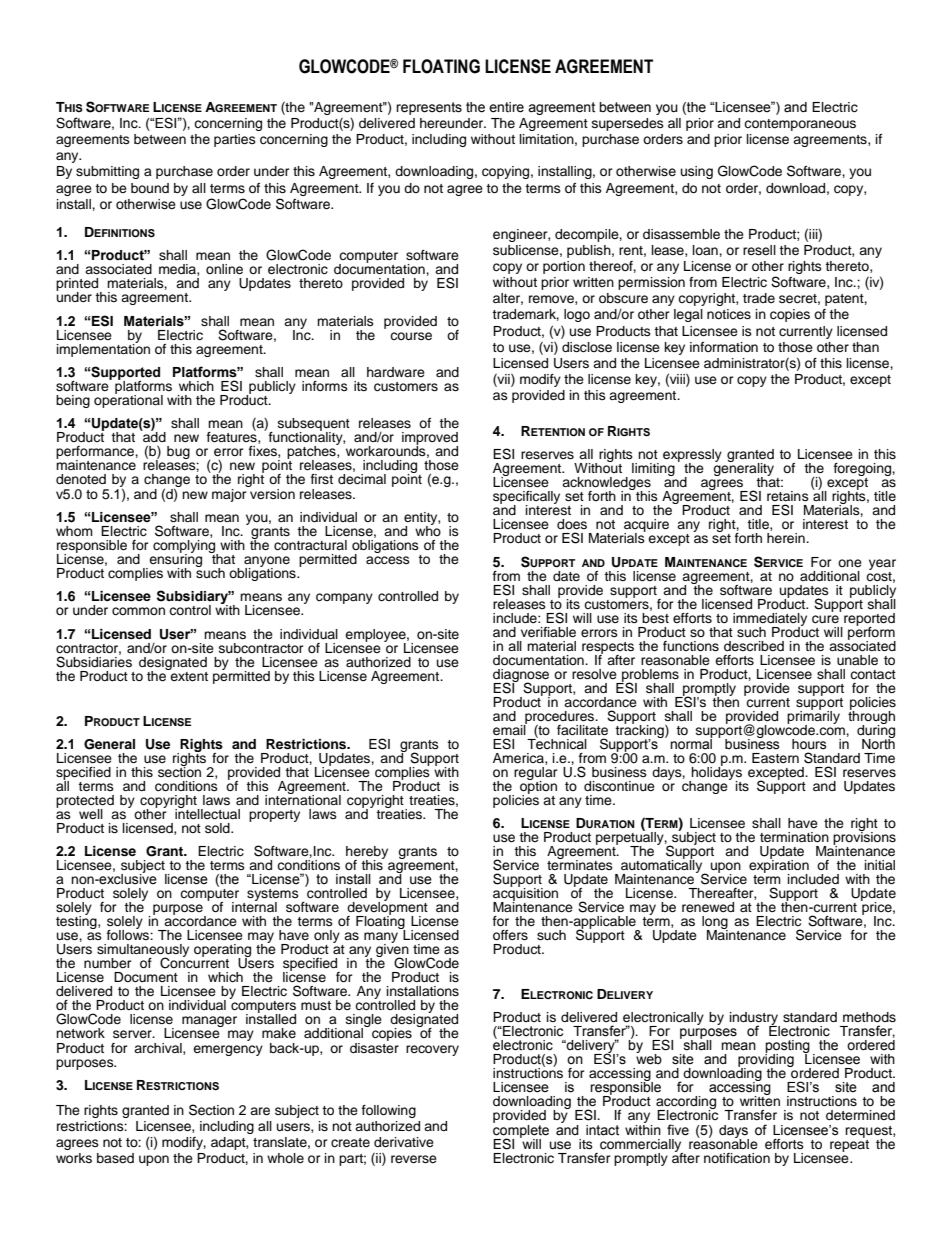 This document has height=1233, width=952. What do you see at coordinates (506, 107) in the document?
I see `entire` at bounding box center [506, 107].
